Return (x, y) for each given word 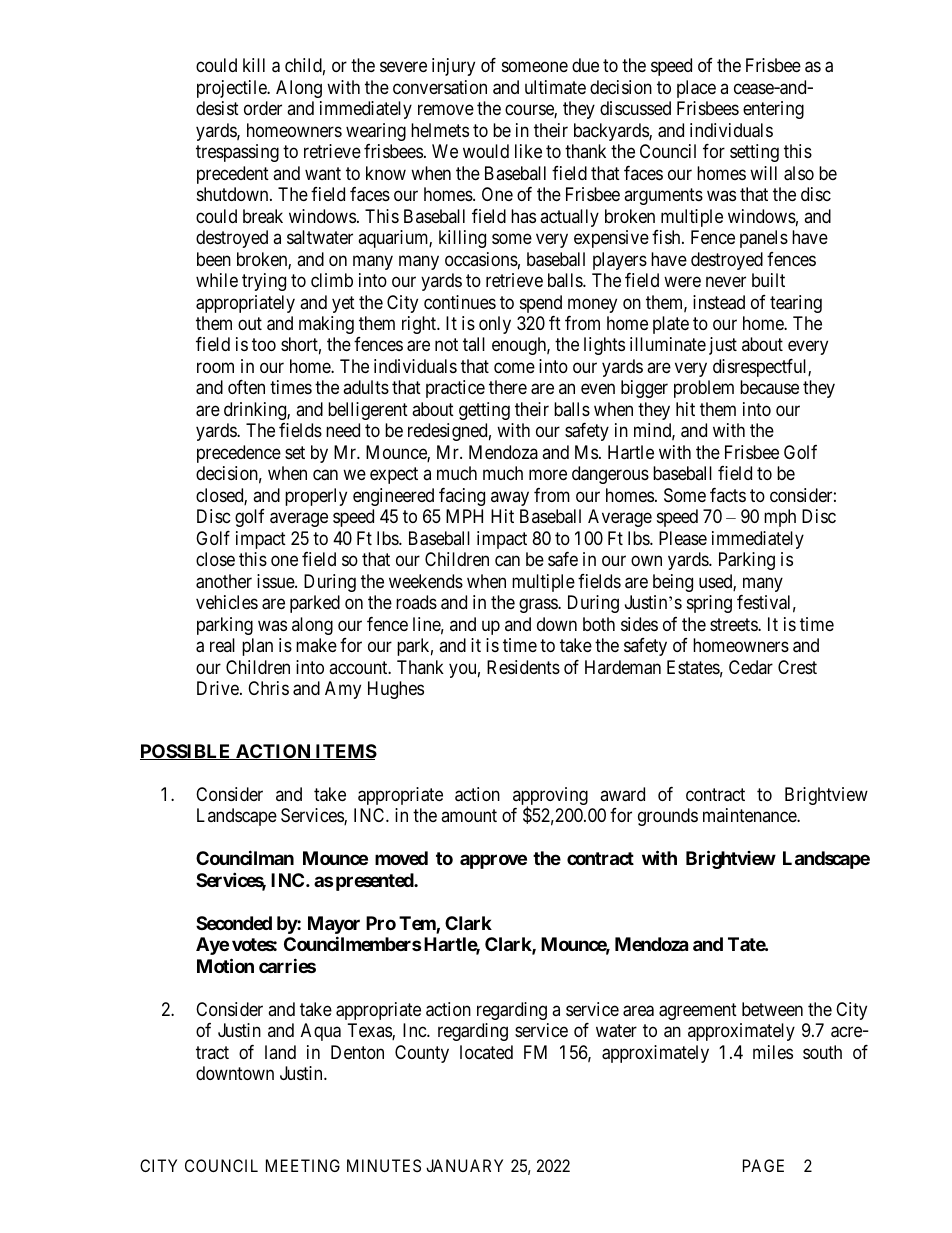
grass (539, 606)
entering (773, 110)
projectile (233, 89)
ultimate (555, 87)
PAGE (763, 1165)
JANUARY (464, 1165)
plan (257, 647)
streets (734, 624)
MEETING (303, 1165)
